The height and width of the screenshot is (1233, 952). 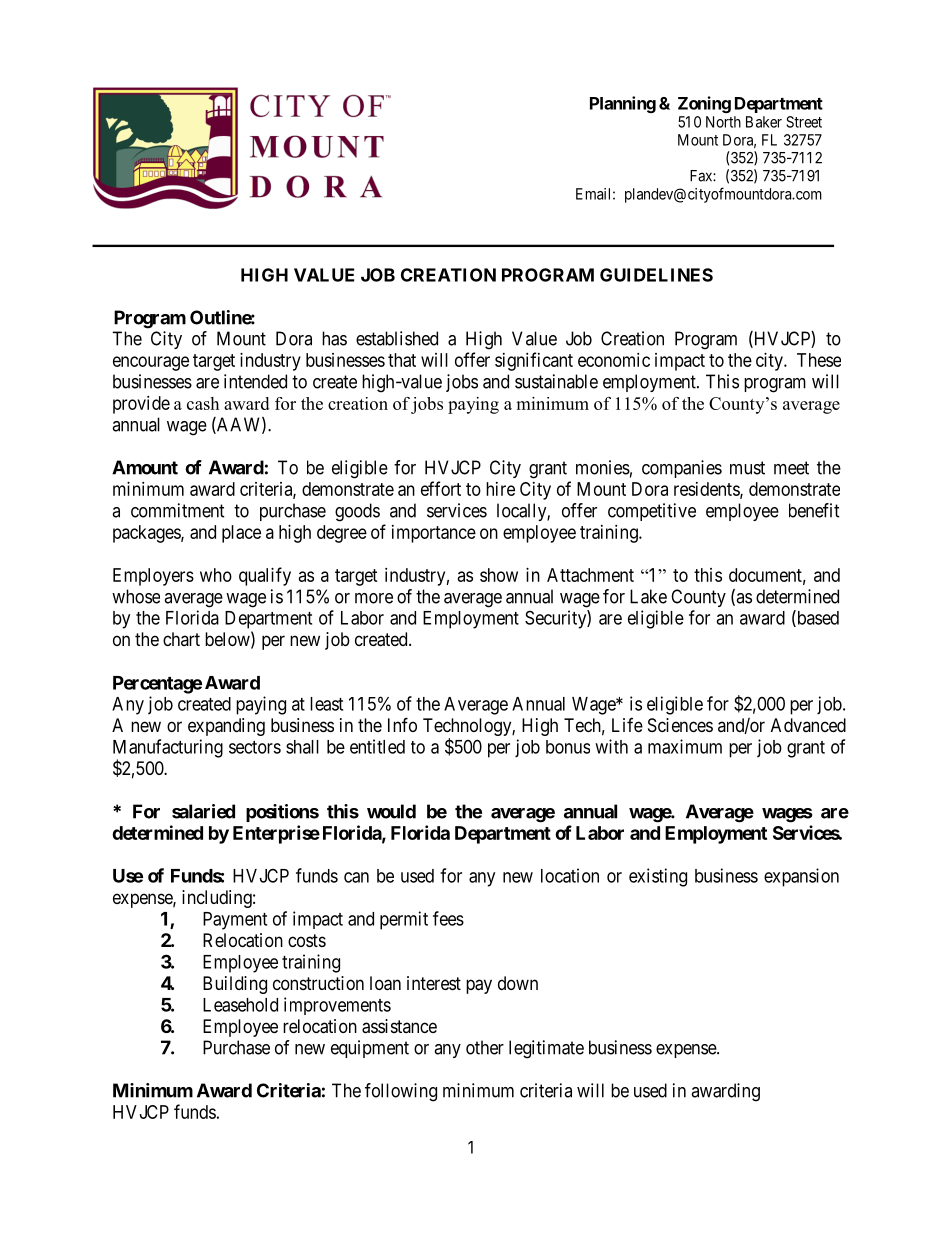 What do you see at coordinates (685, 746) in the screenshot?
I see `maximum` at bounding box center [685, 746].
